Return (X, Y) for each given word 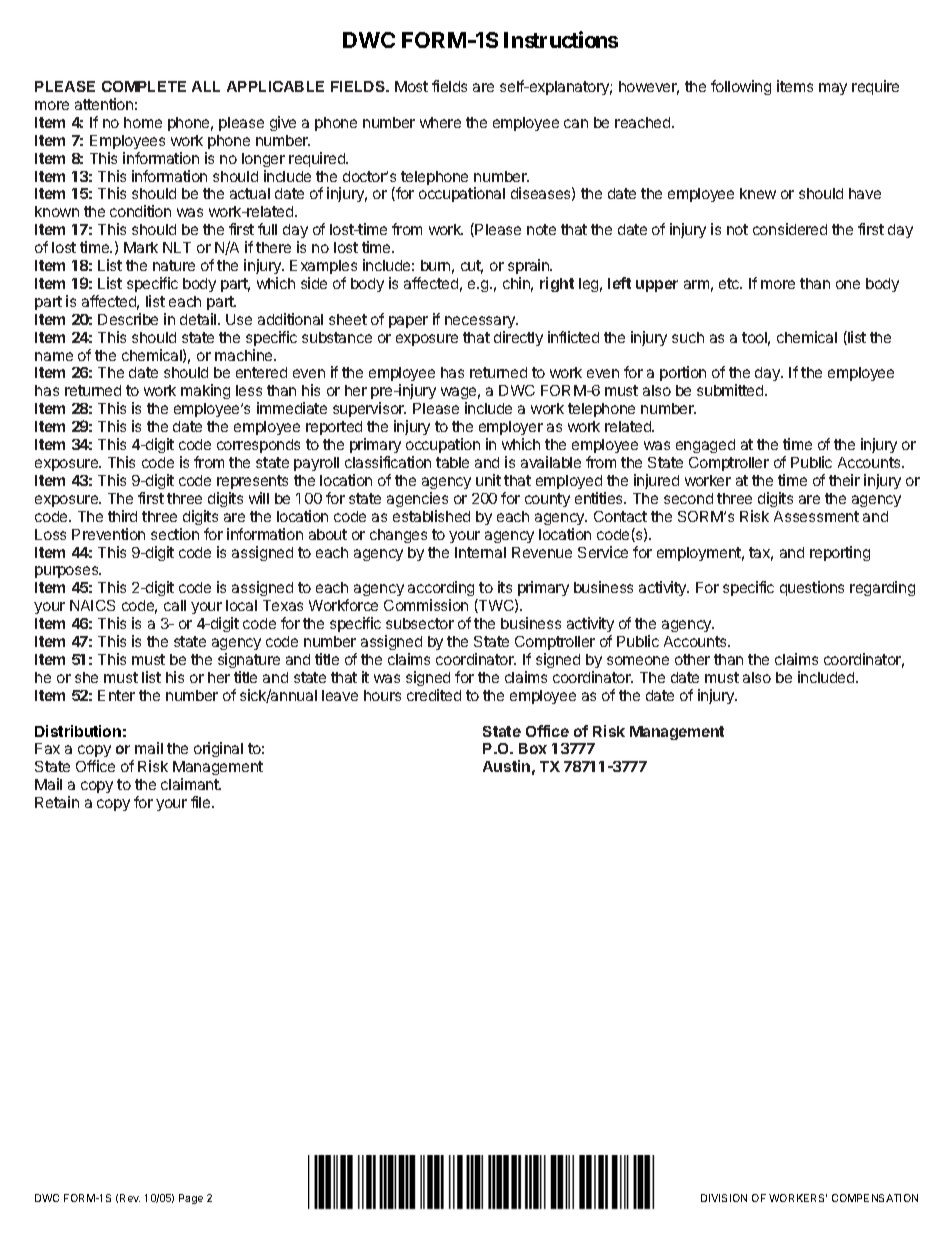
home (143, 122)
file (202, 802)
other (692, 659)
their (844, 480)
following (741, 87)
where (440, 122)
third (122, 516)
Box (533, 748)
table (452, 462)
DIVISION (724, 1198)
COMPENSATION (875, 1198)
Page (191, 1199)
